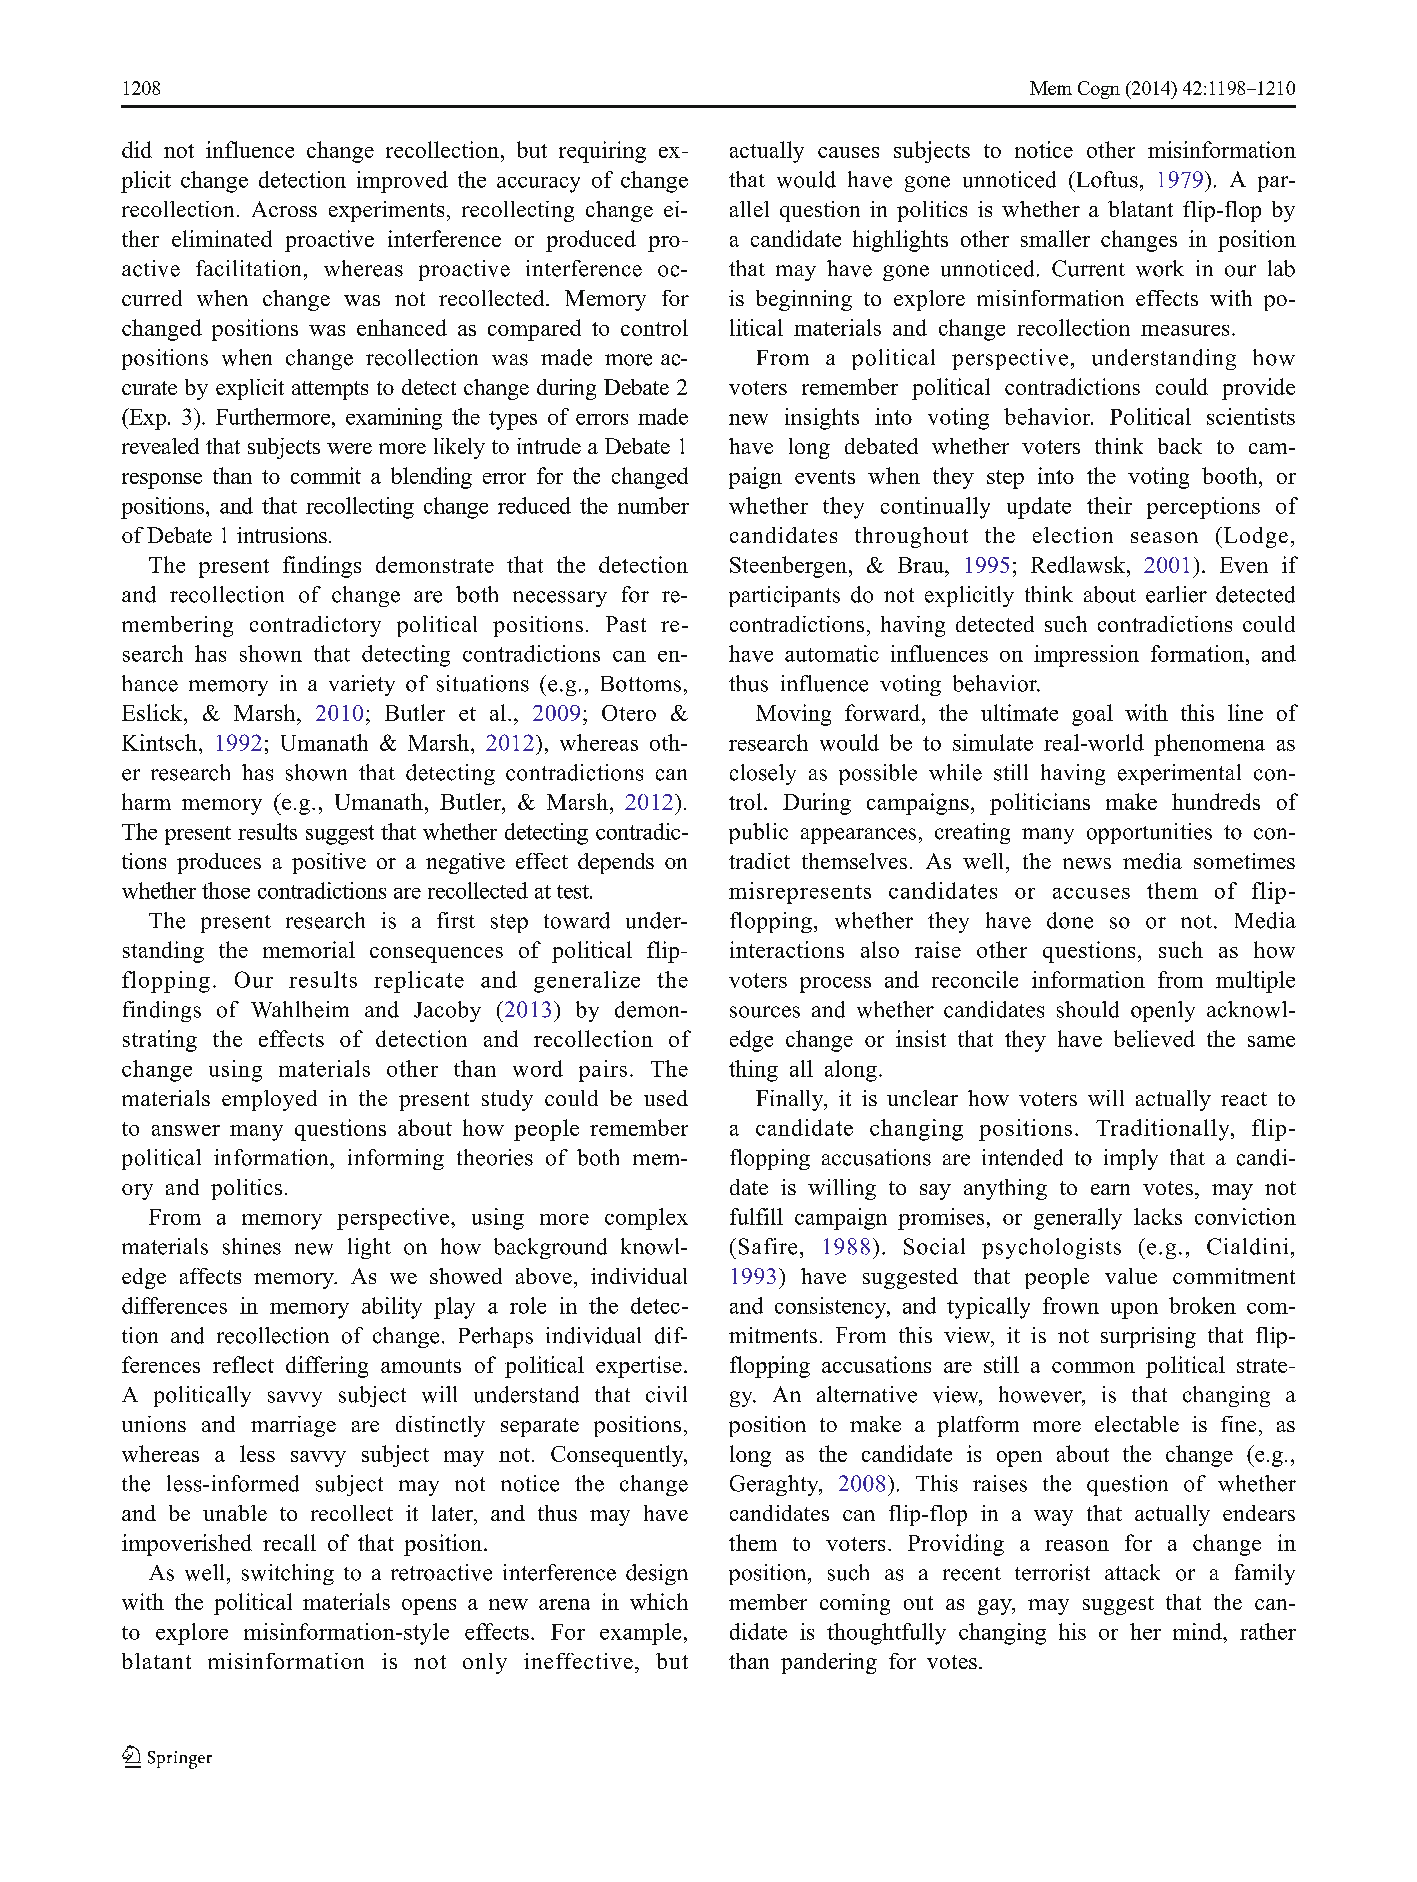 Image resolution: width=1417 pixels, height=1882 pixels. Describe the element at coordinates (1198, 1631) in the screenshot. I see `mind` at that location.
